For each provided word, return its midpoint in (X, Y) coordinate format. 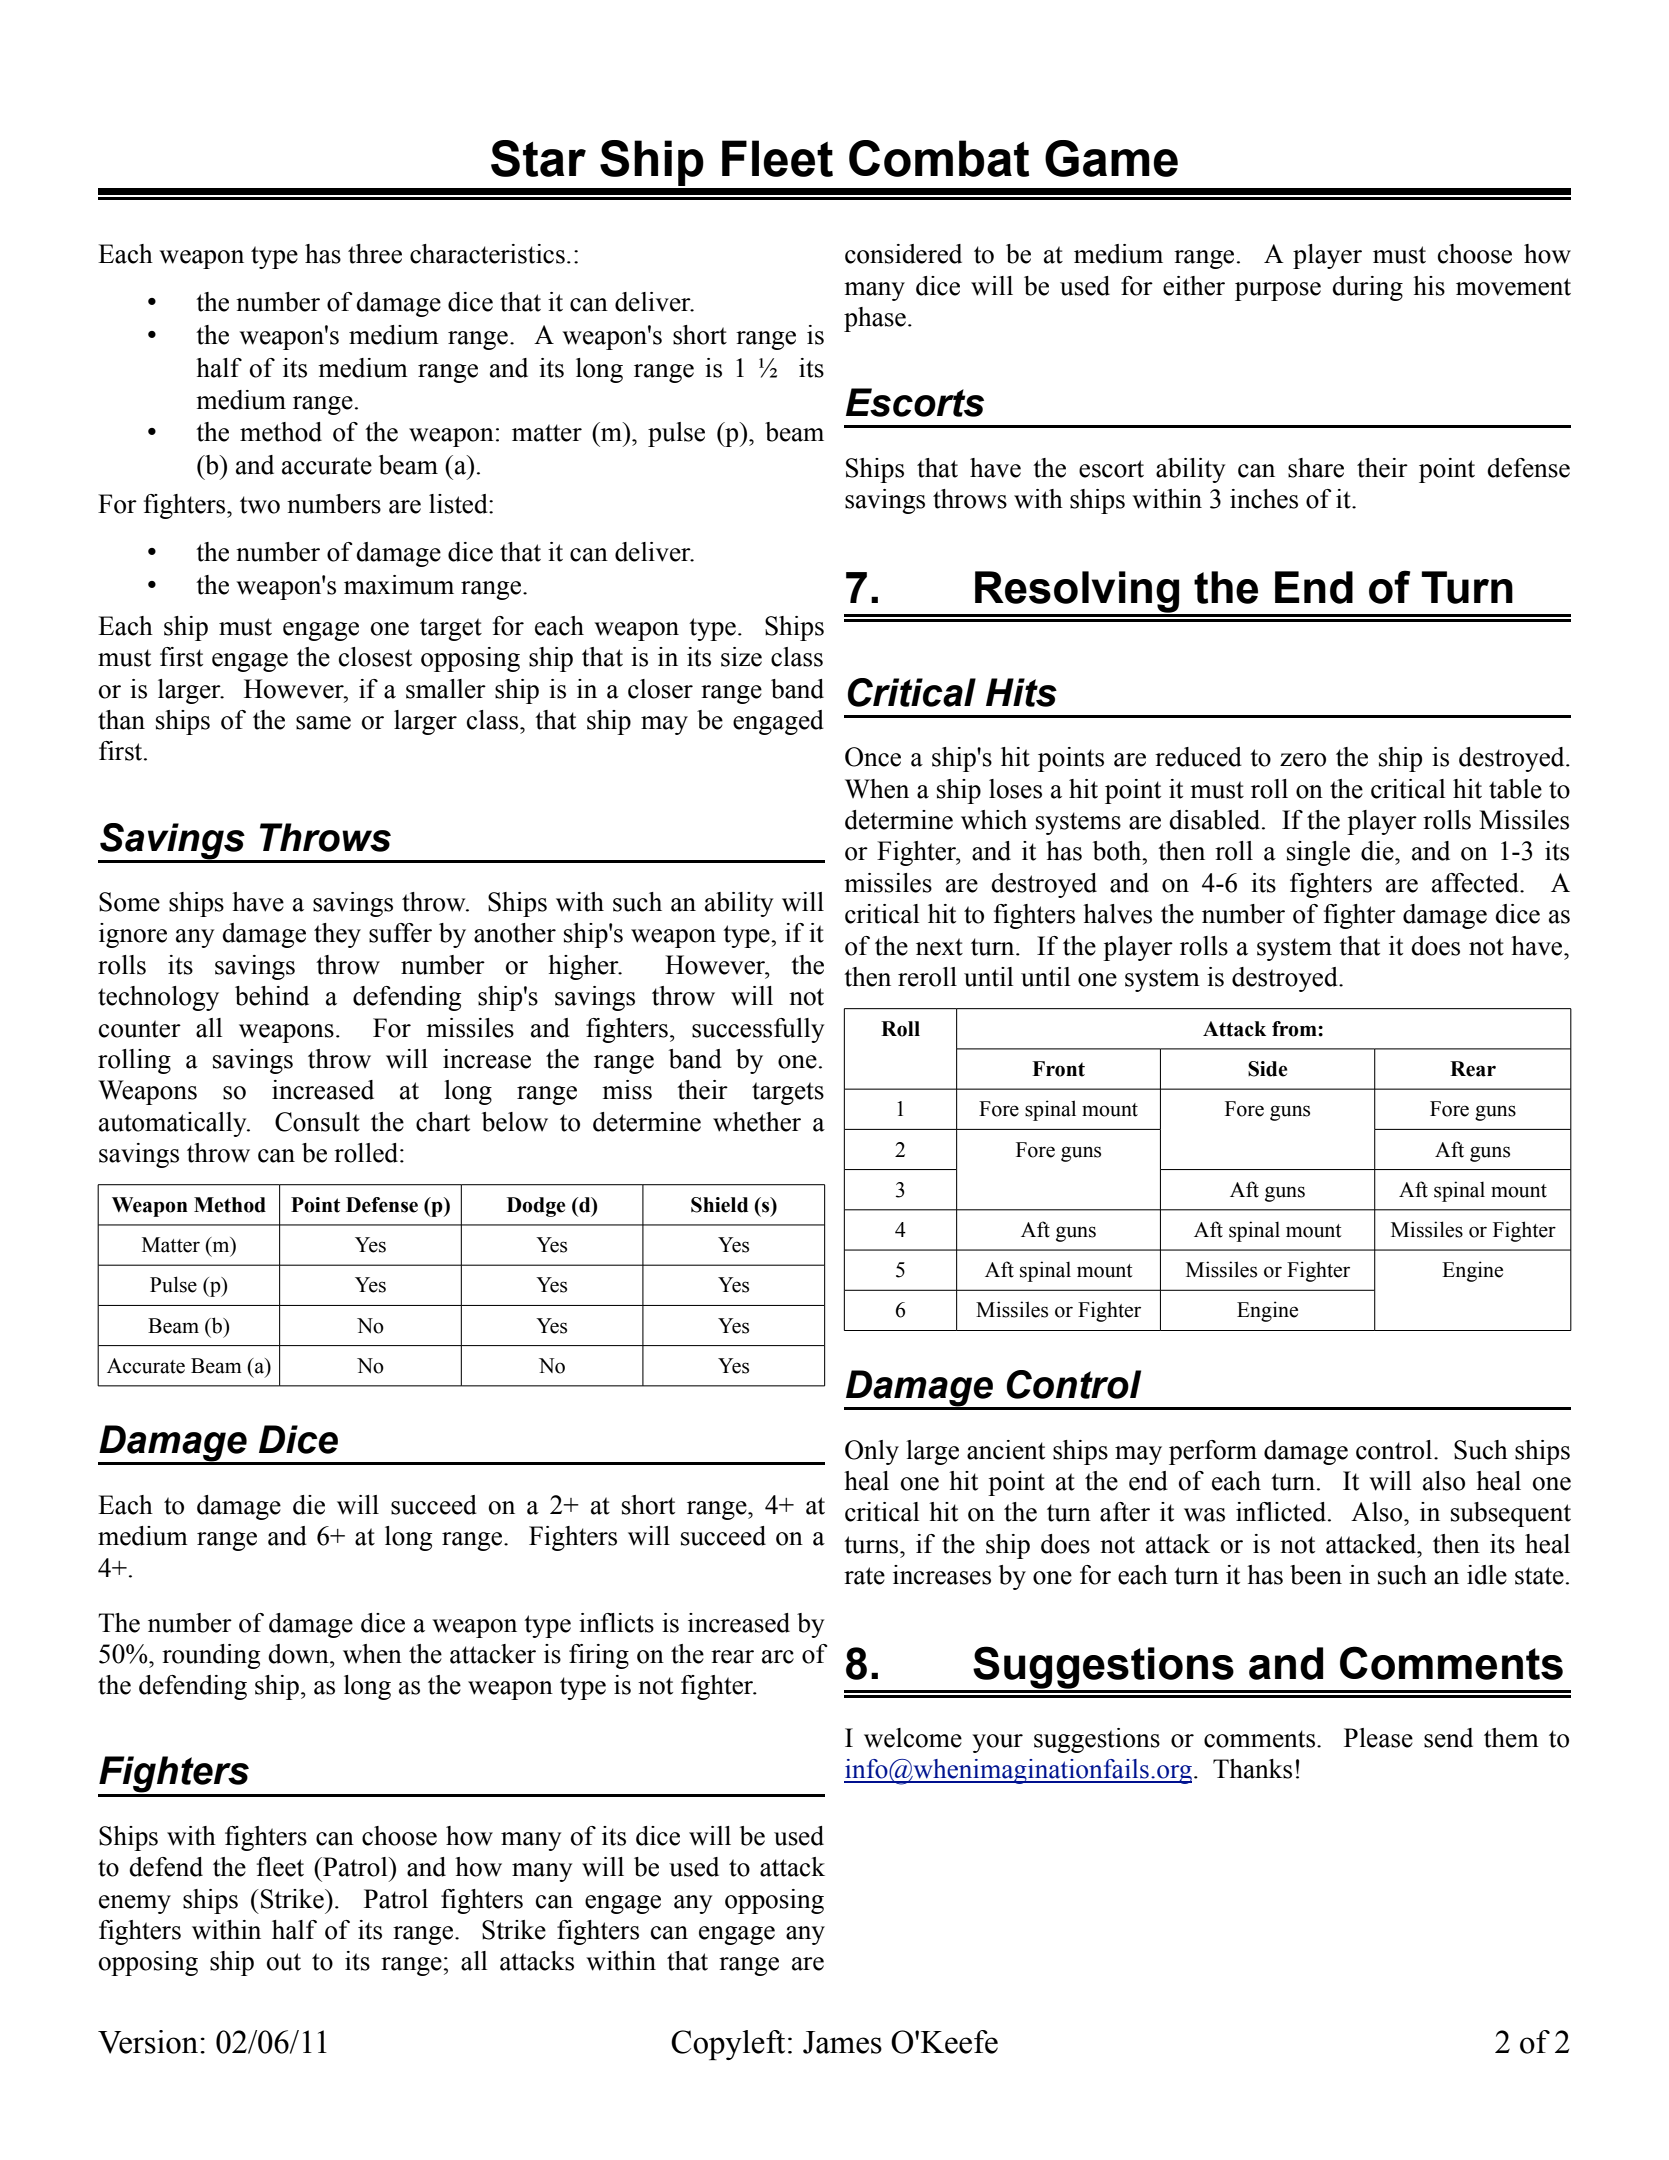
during (1367, 288)
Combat (939, 158)
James (842, 2042)
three (375, 254)
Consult (317, 1122)
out (284, 1962)
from (1295, 1029)
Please (1378, 1738)
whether (757, 1122)
